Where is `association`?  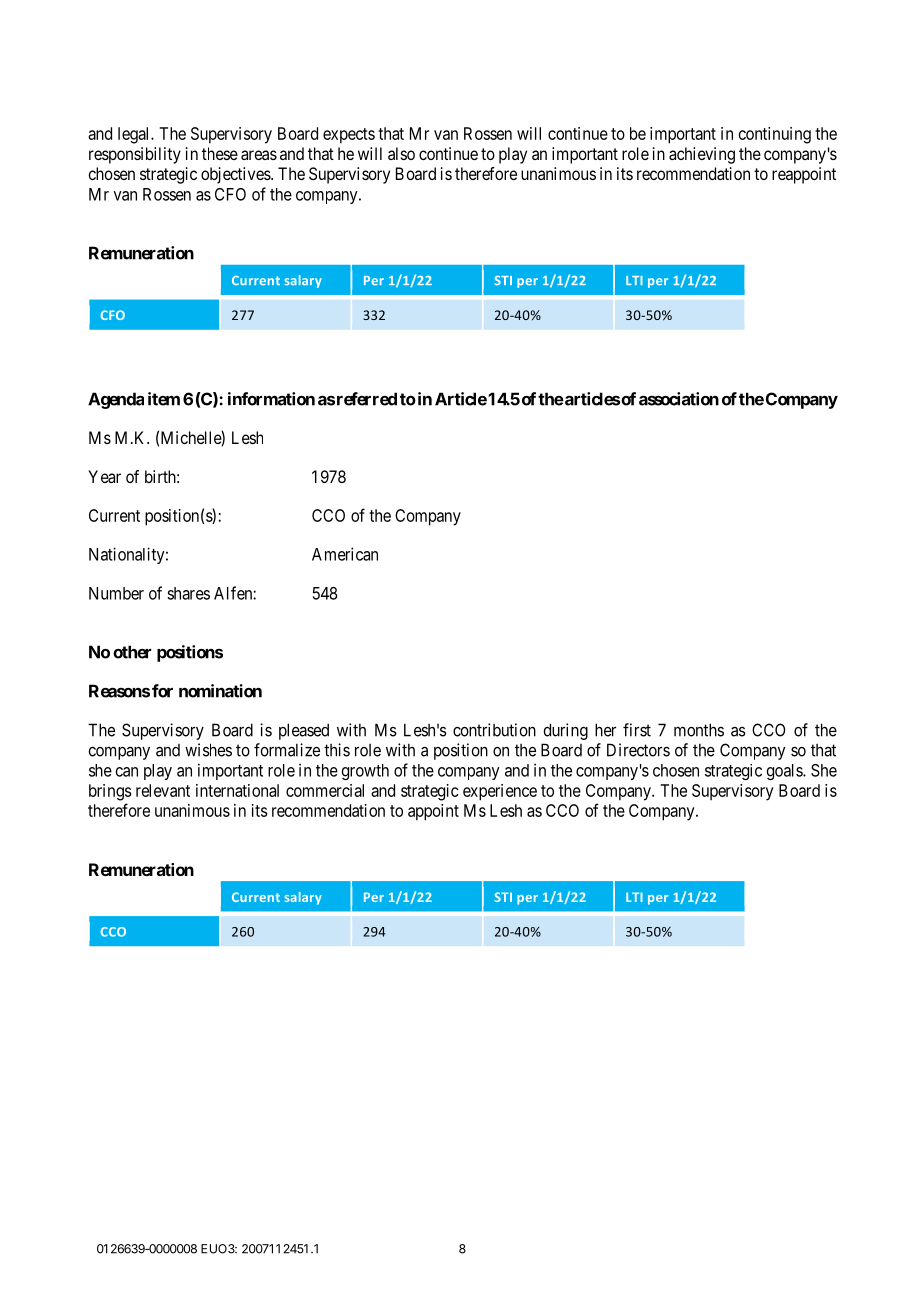
association is located at coordinates (679, 399).
